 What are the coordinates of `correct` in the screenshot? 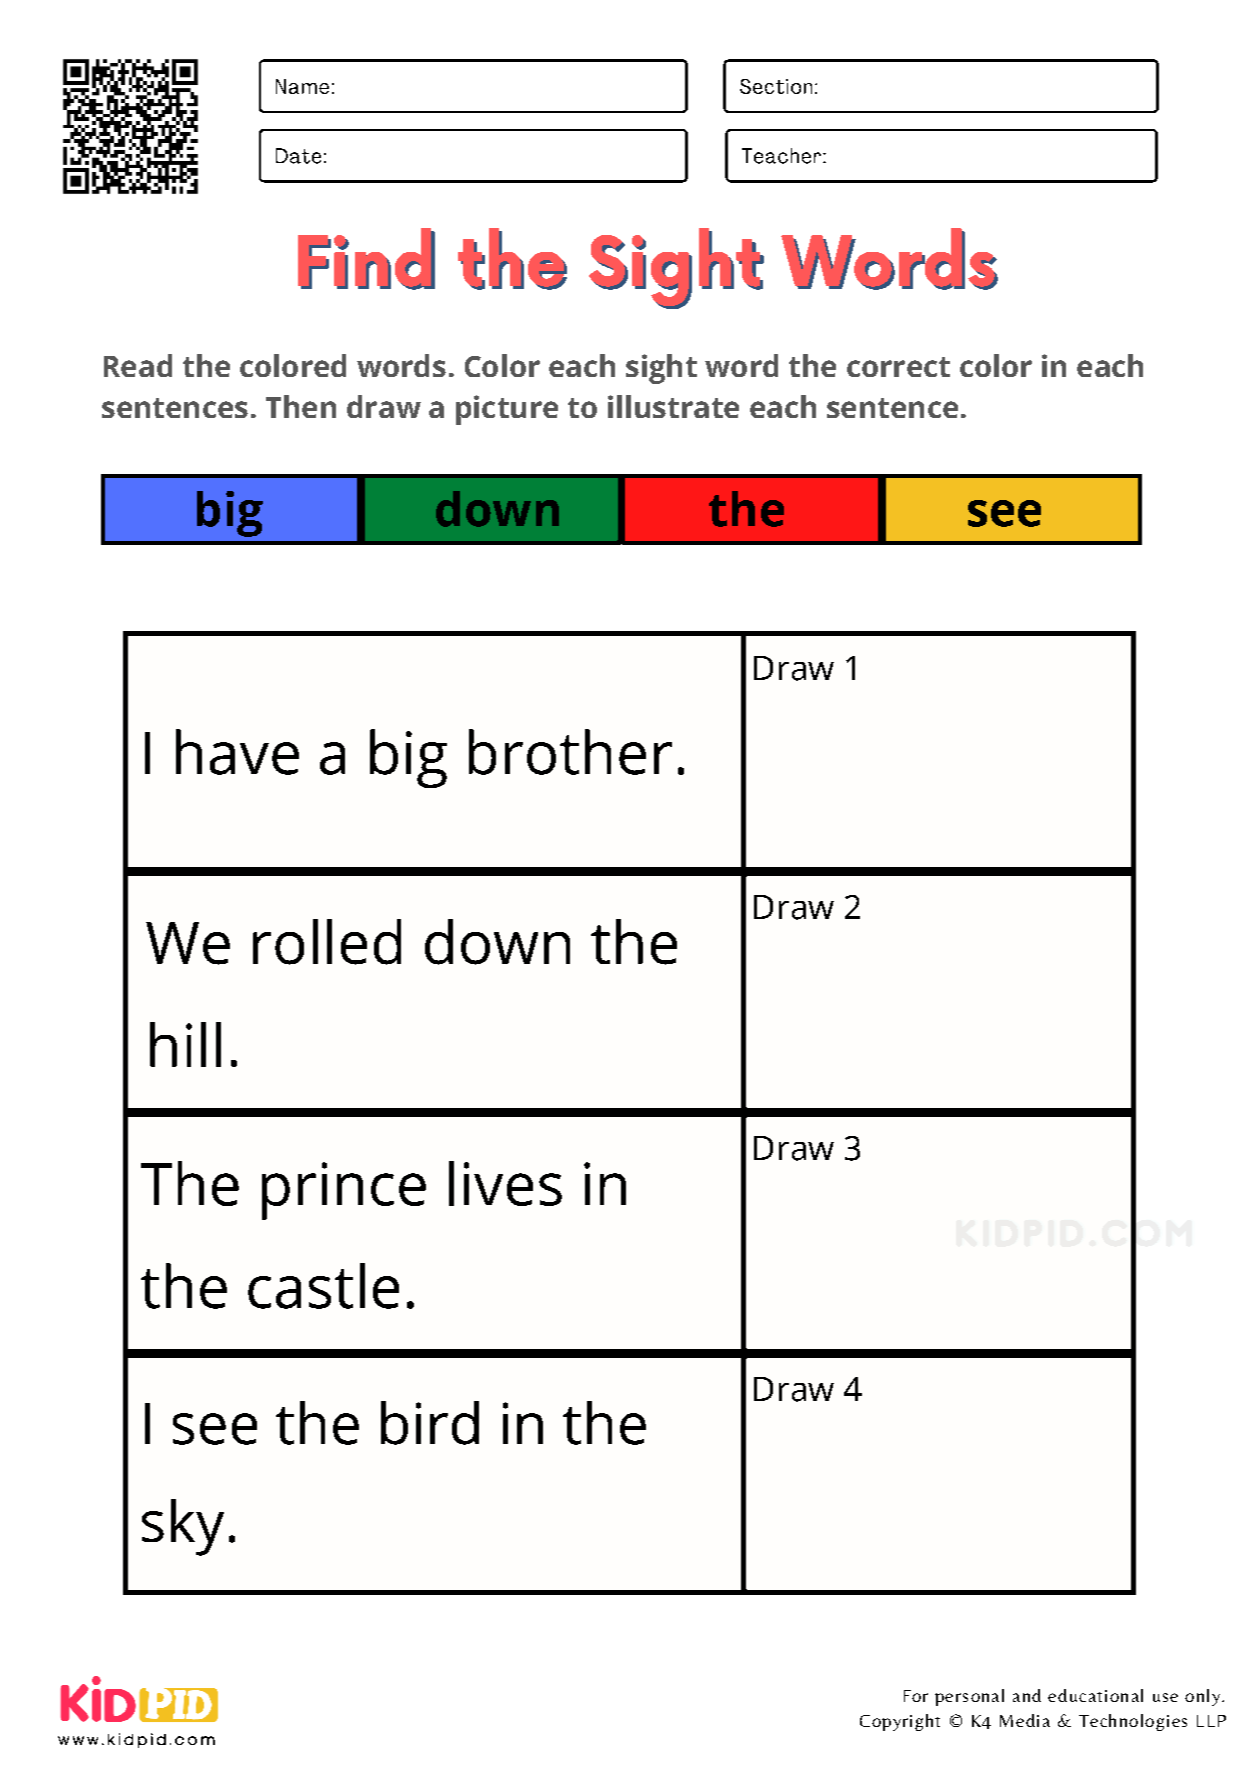 It's located at (898, 367).
